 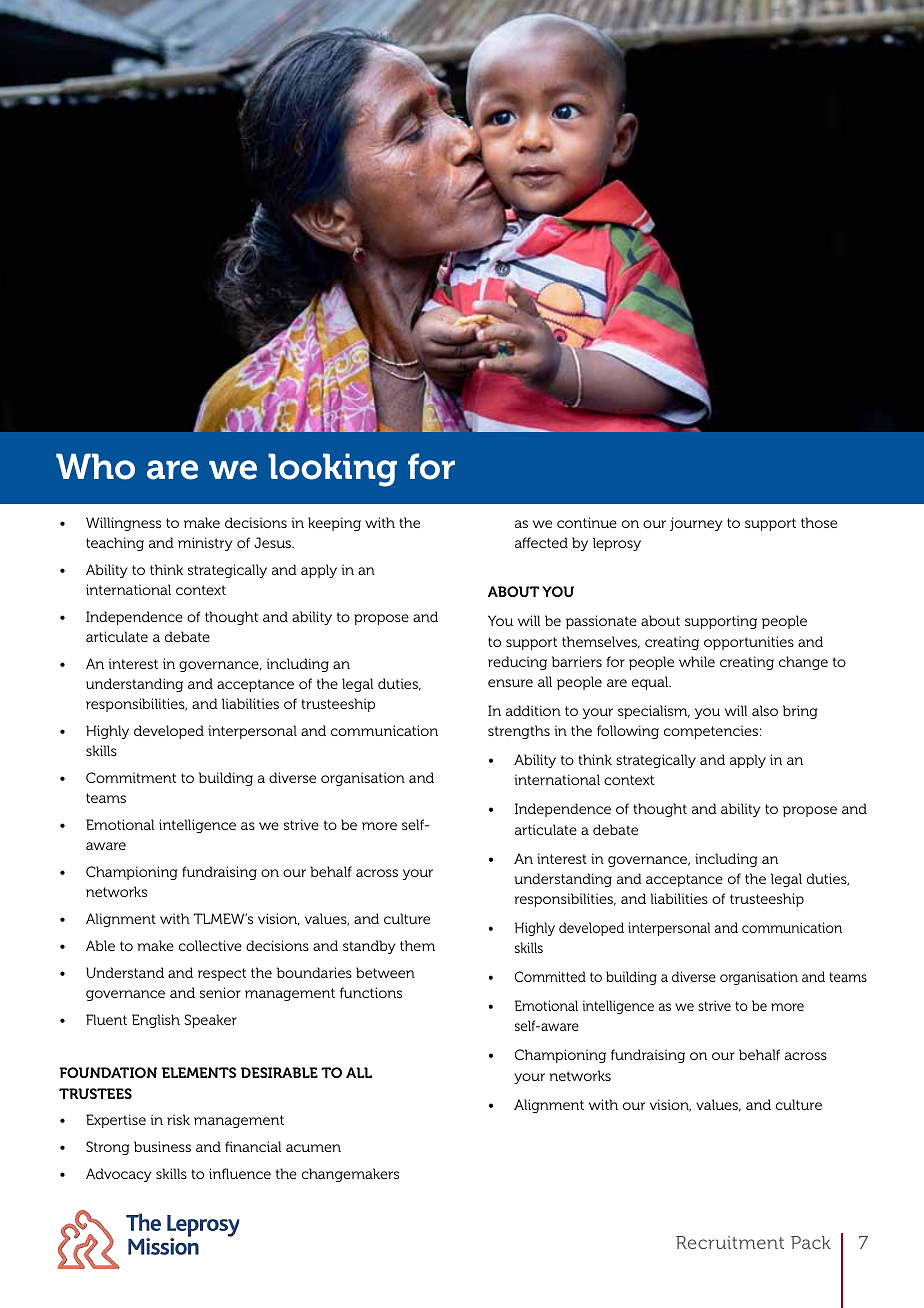 I want to click on Who, so click(x=95, y=466).
